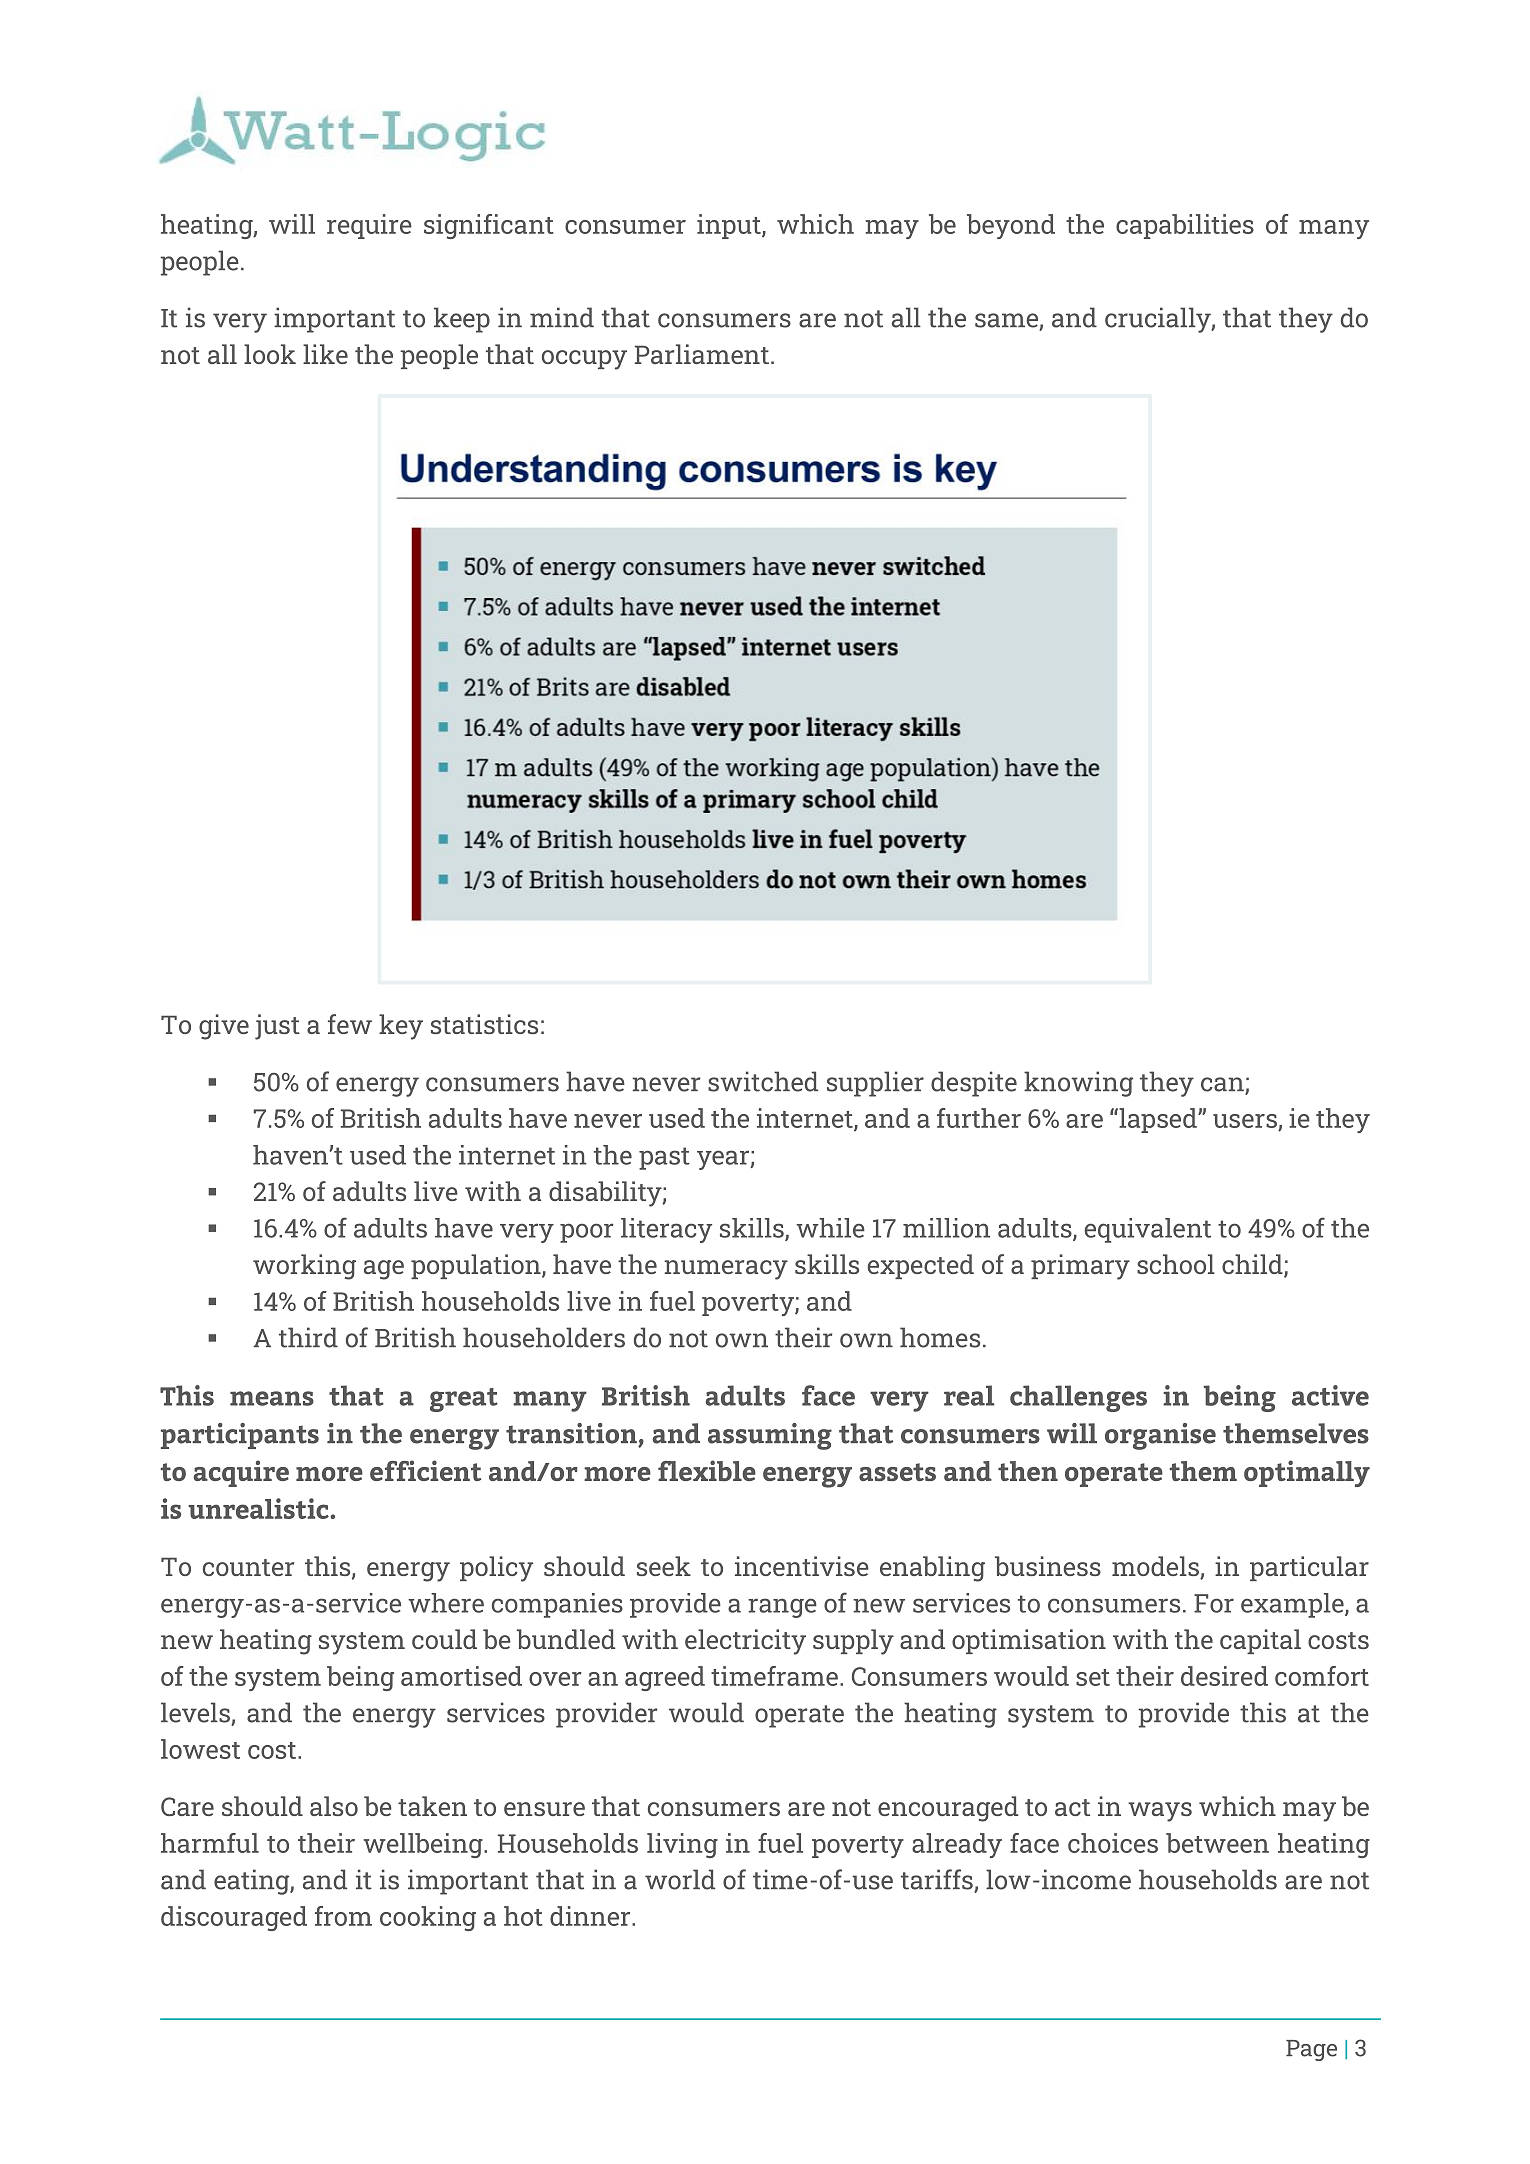  Describe the element at coordinates (1160, 1436) in the page. I see `organise` at that location.
